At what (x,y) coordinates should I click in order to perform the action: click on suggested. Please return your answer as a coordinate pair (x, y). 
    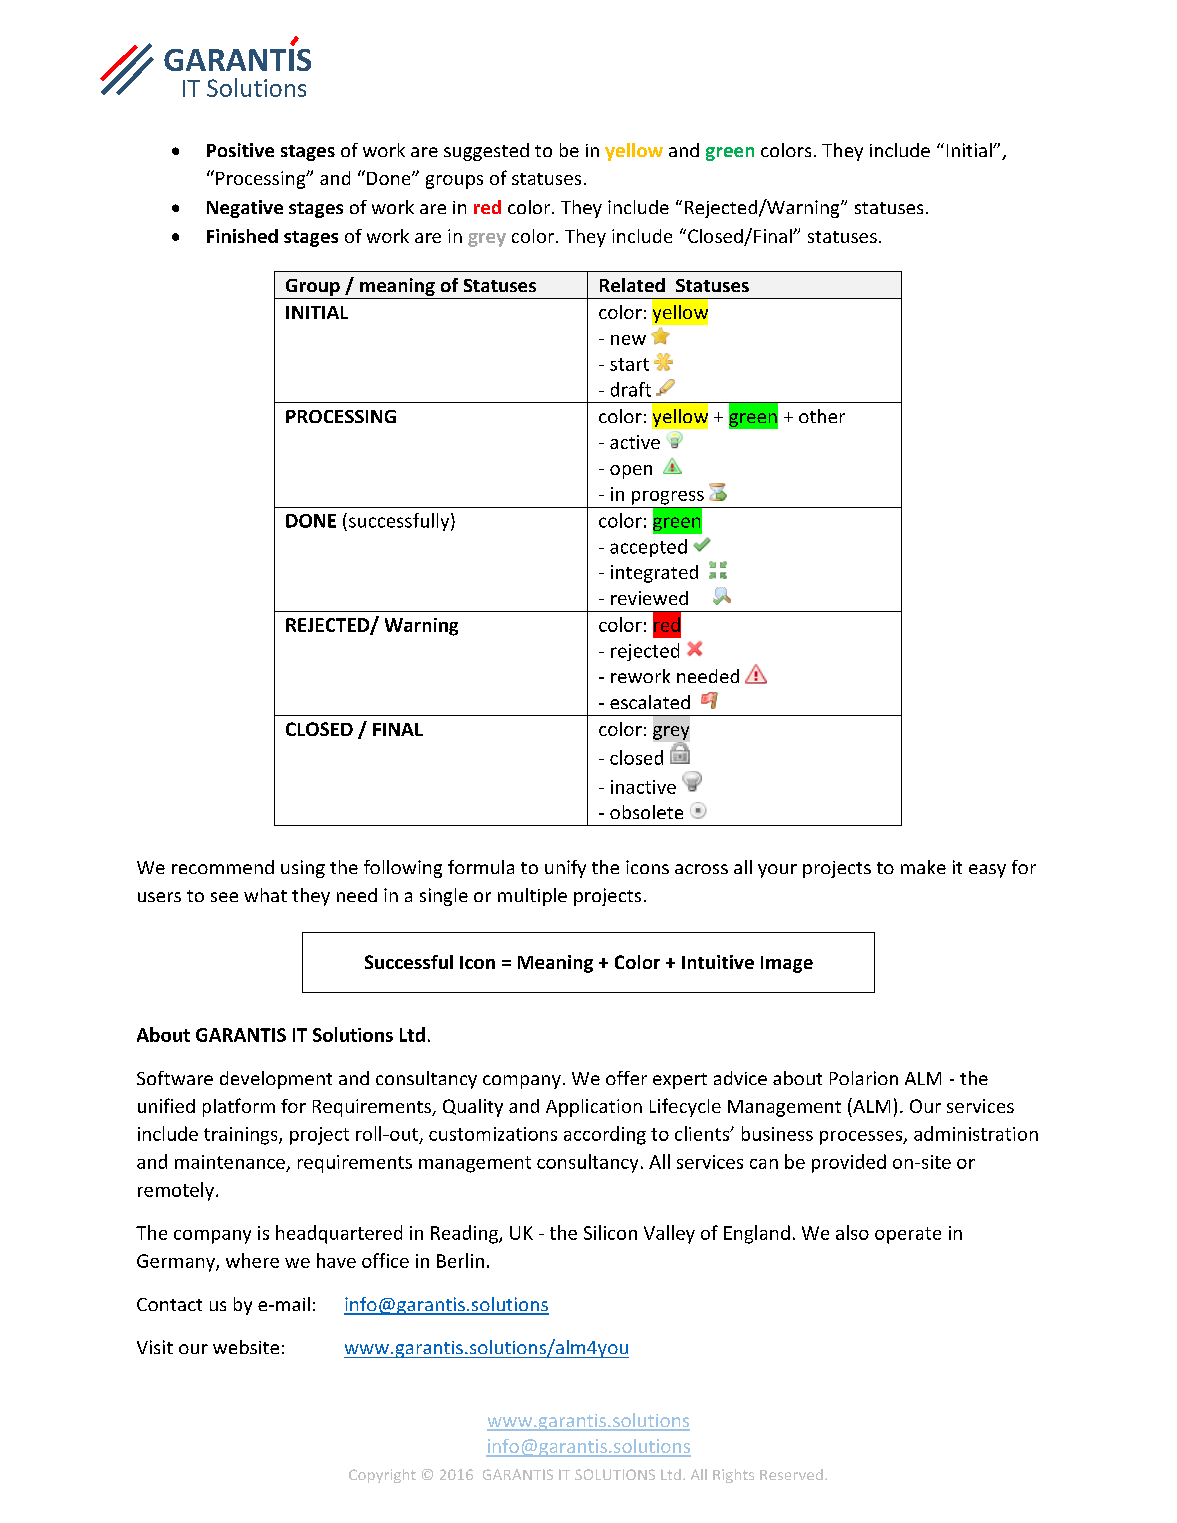
    Looking at the image, I should click on (486, 152).
